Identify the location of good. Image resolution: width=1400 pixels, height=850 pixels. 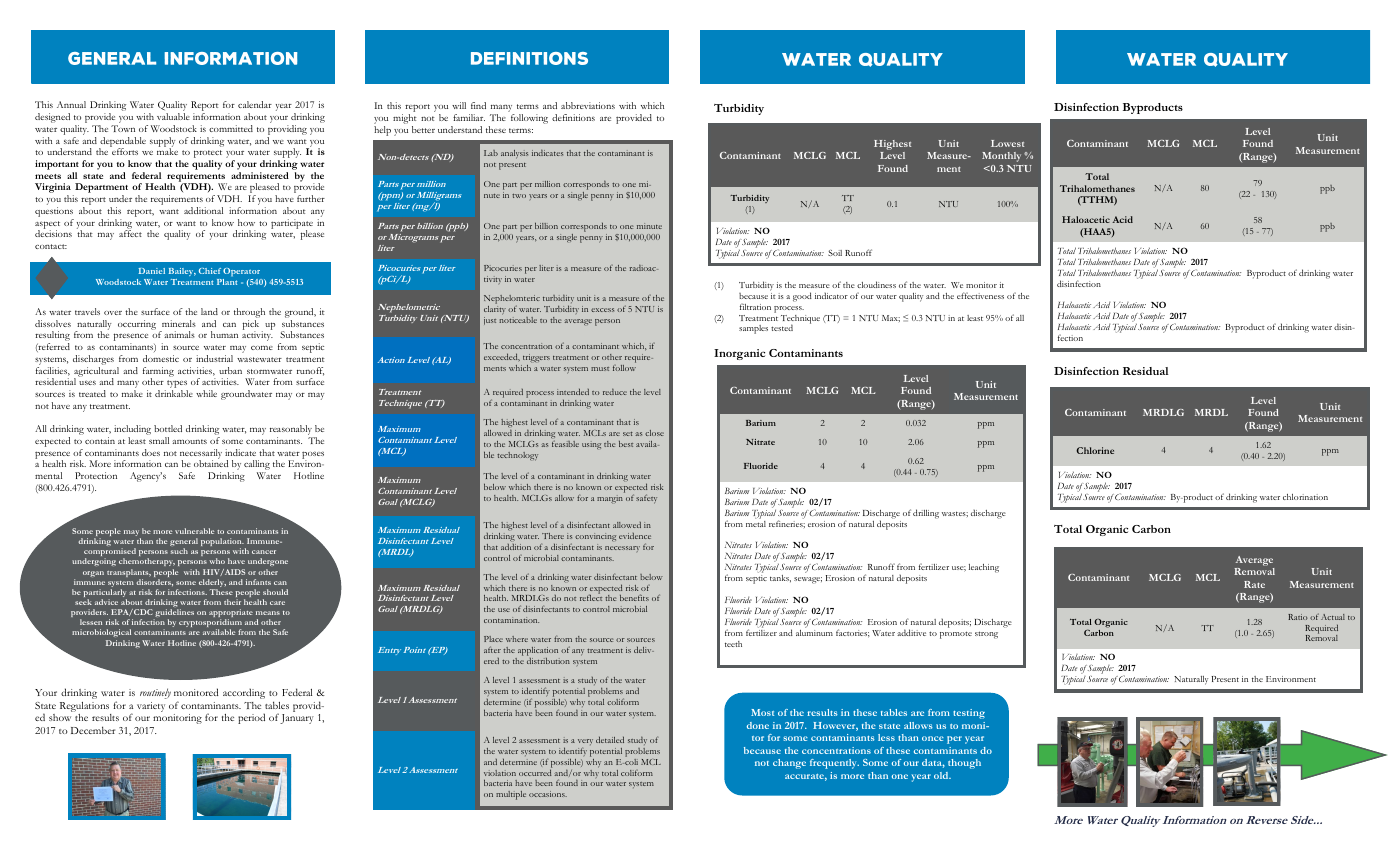
(802, 297).
